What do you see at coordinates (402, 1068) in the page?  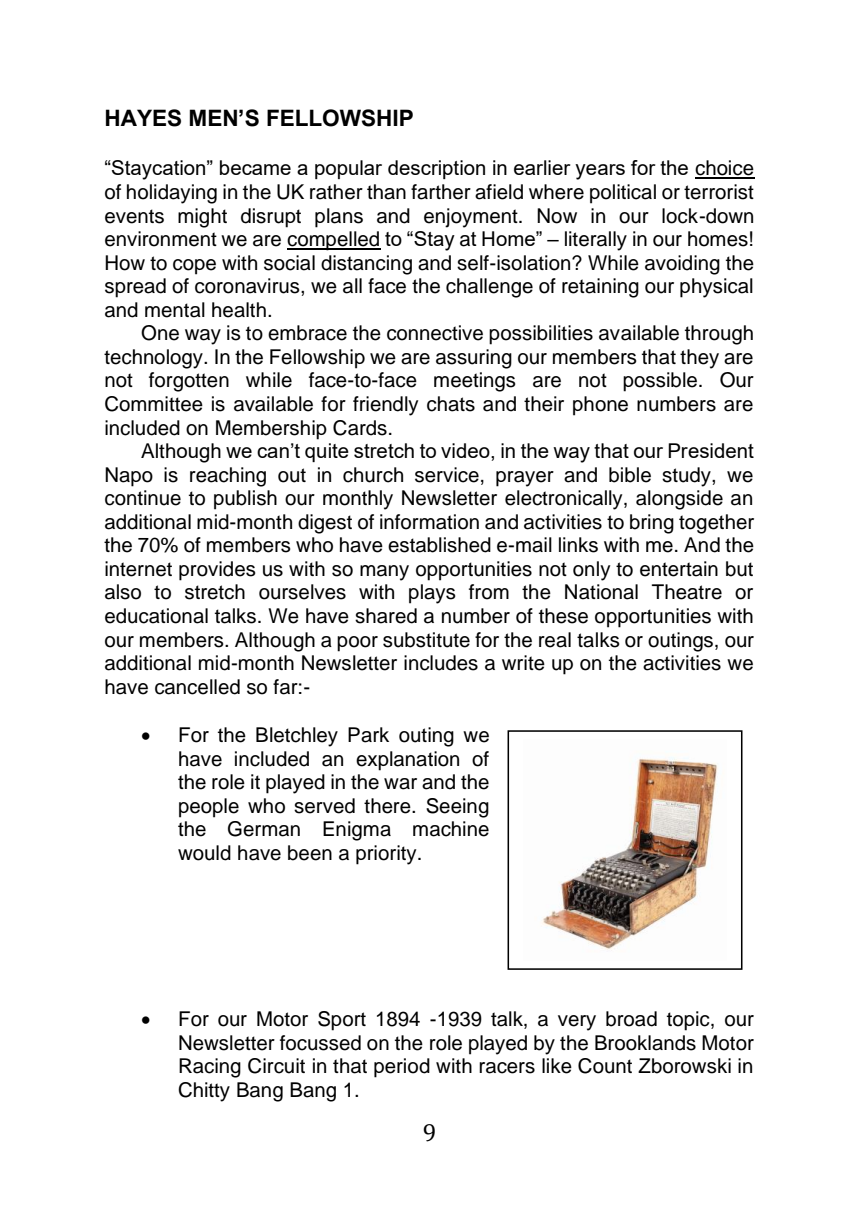 I see `period` at bounding box center [402, 1068].
